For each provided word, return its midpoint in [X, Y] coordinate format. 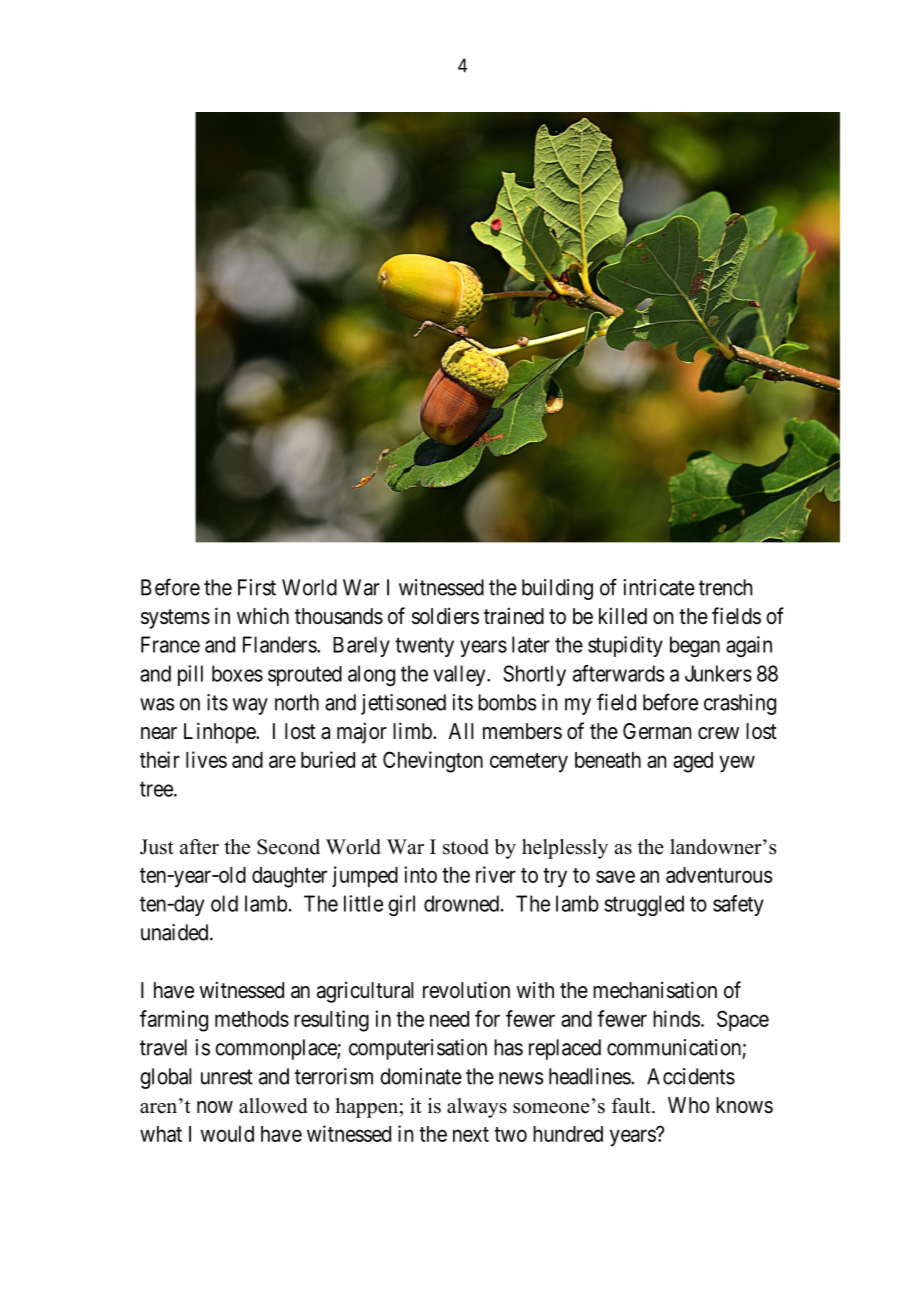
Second [288, 847]
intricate [659, 587]
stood [466, 847]
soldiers [445, 616]
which [263, 615]
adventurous [719, 875]
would [227, 1134]
